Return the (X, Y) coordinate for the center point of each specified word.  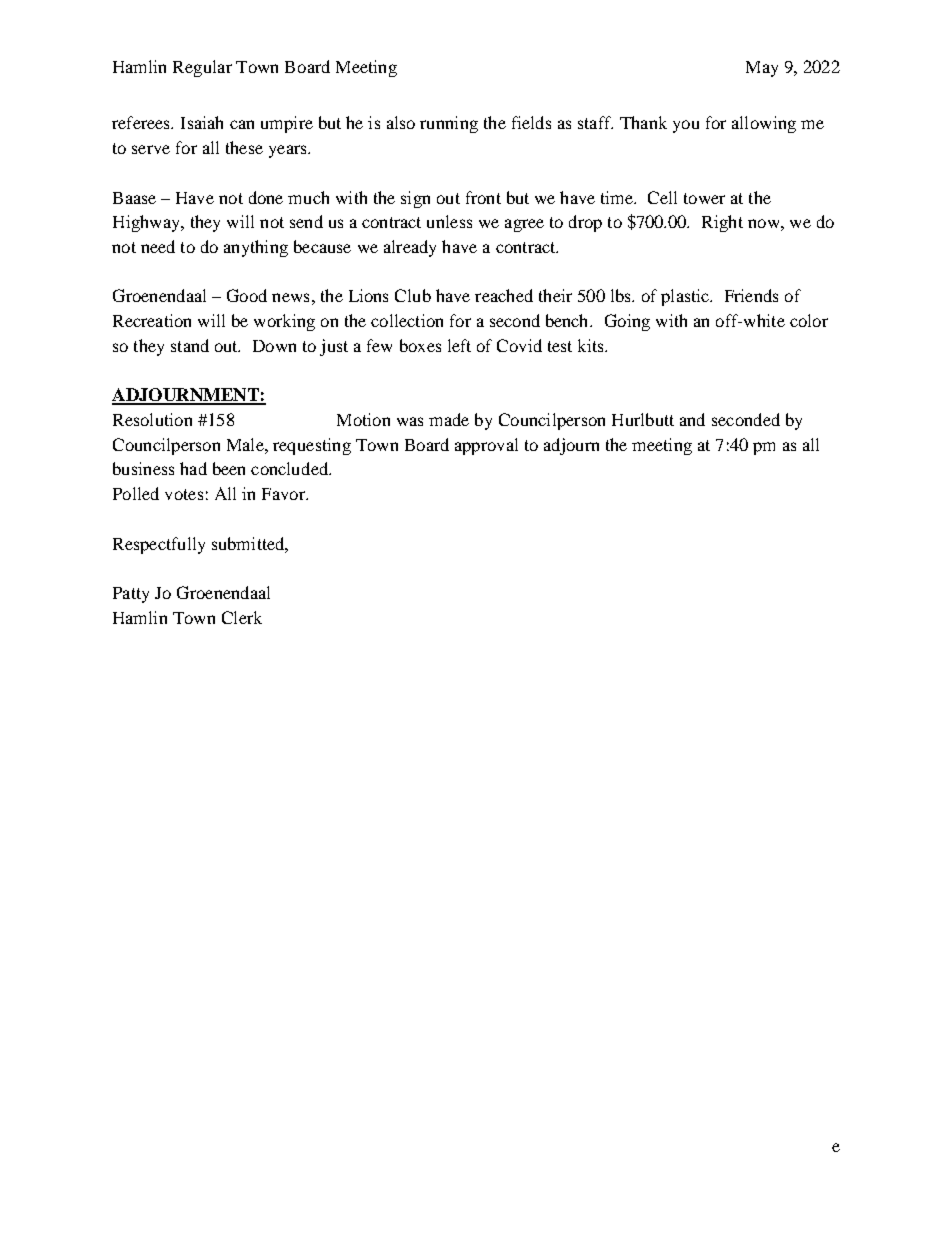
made (449, 419)
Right (722, 223)
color (809, 320)
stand (190, 345)
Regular (202, 68)
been (229, 468)
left (459, 345)
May (762, 69)
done (266, 197)
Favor (284, 494)
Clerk (242, 617)
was (410, 421)
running (449, 124)
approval (486, 446)
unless (449, 221)
